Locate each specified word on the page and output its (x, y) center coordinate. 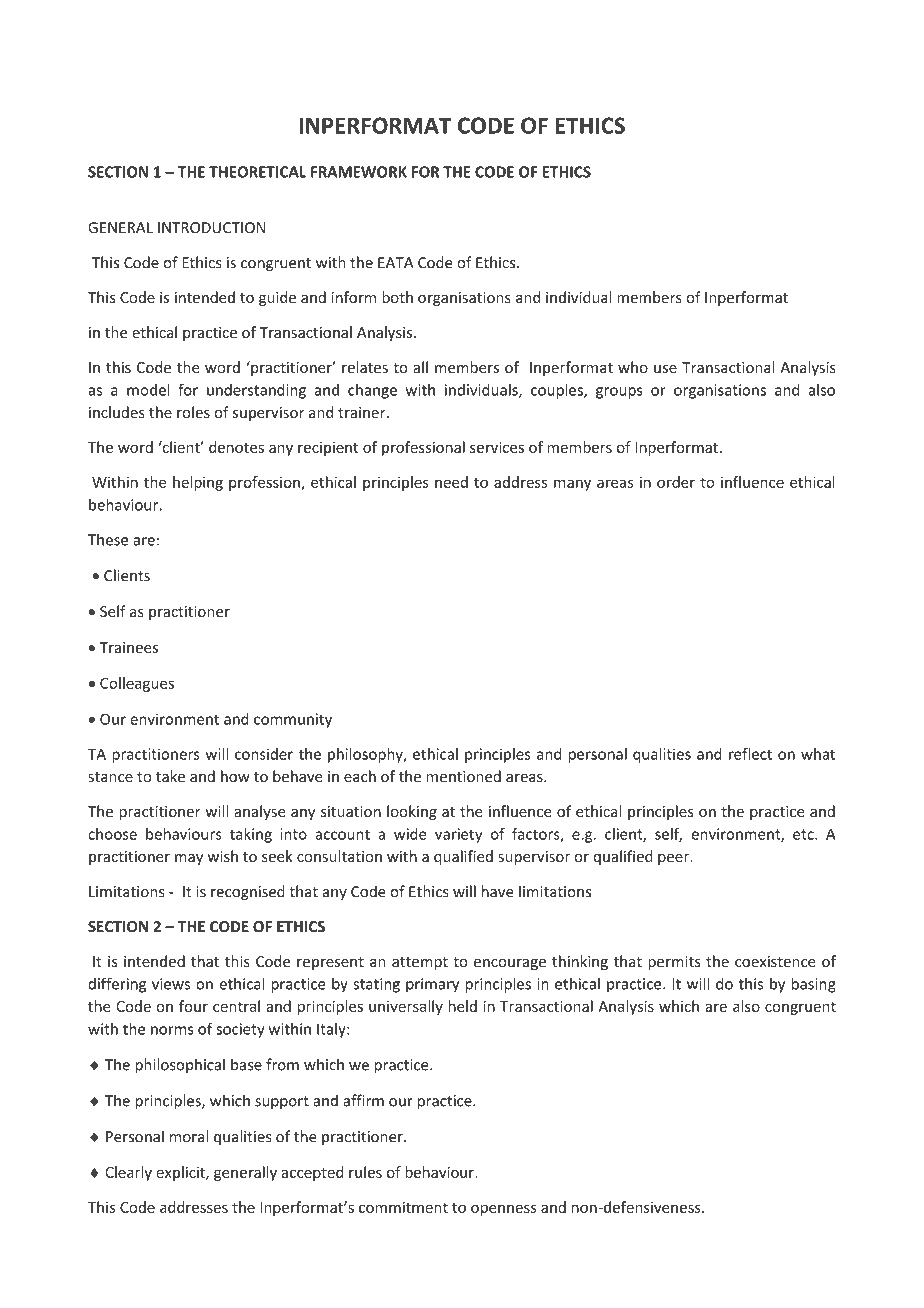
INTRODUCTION (211, 228)
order (676, 482)
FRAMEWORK (359, 172)
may (189, 859)
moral (189, 1136)
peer (675, 859)
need (451, 482)
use (665, 369)
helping (198, 483)
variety (458, 835)
